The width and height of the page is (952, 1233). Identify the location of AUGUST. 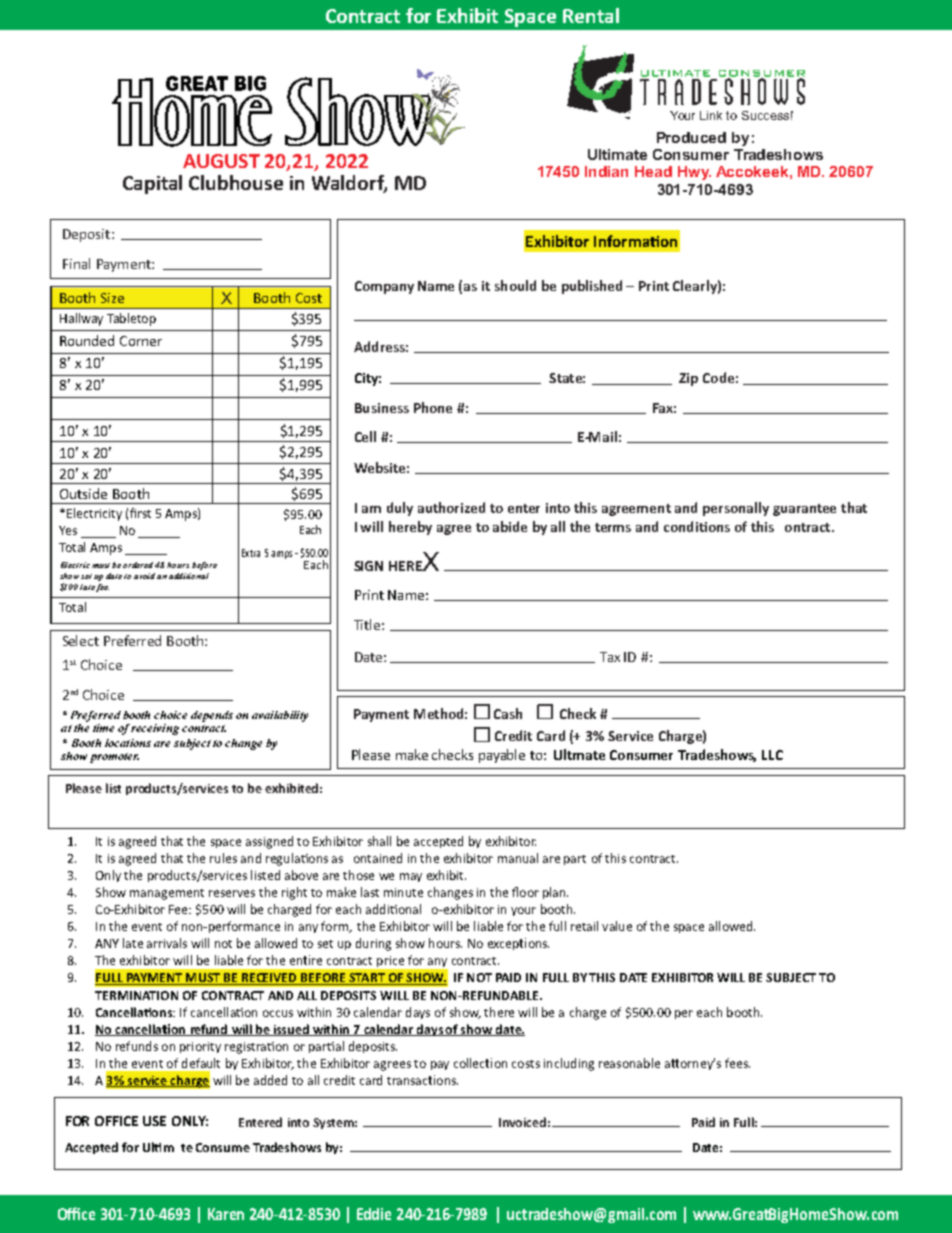
(221, 161).
